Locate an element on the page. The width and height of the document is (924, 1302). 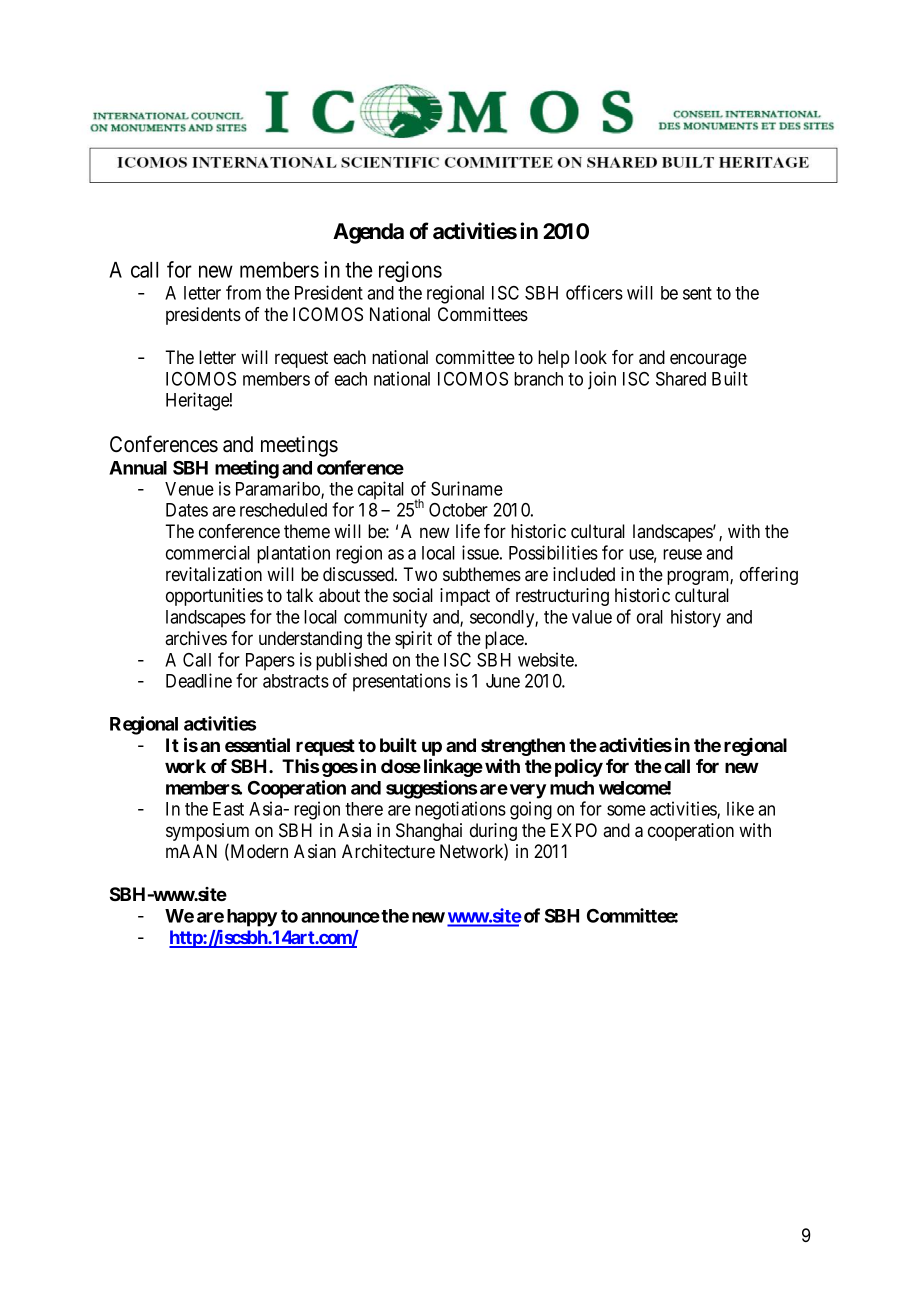
officers is located at coordinates (594, 292).
